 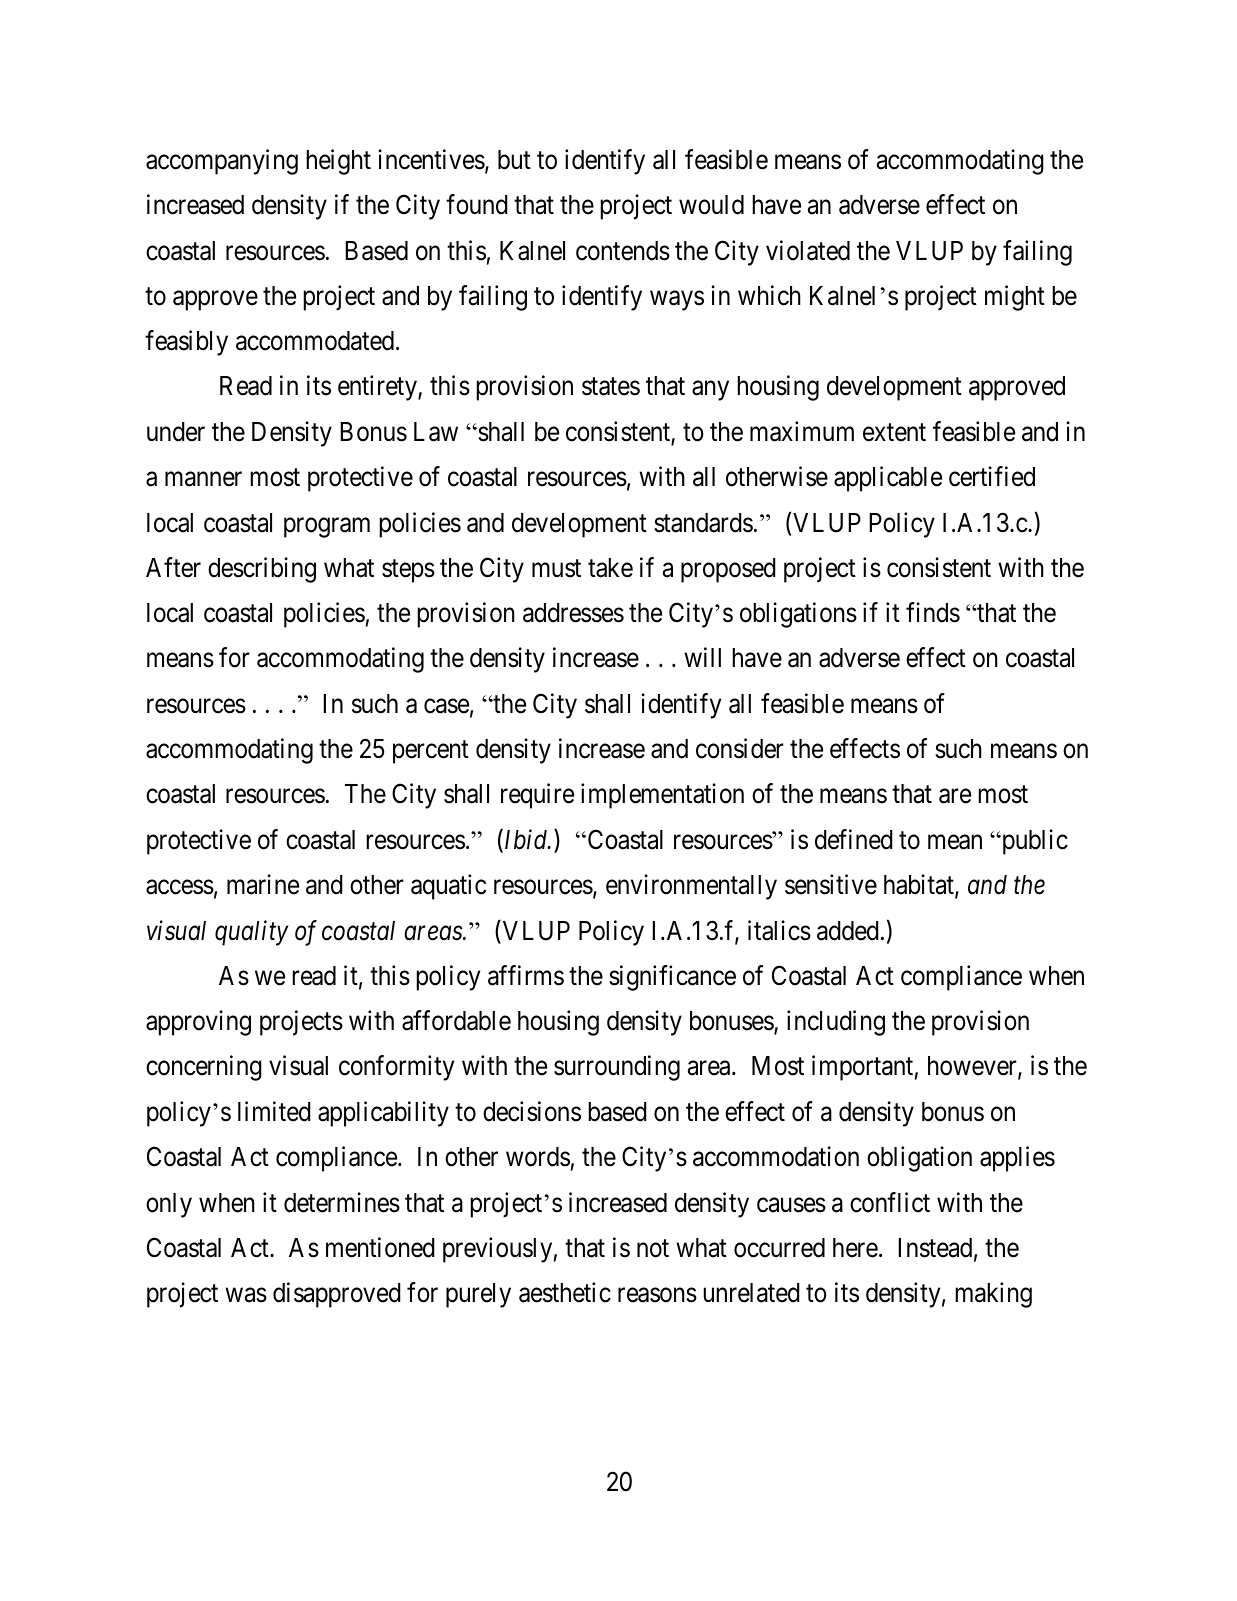 I want to click on take, so click(x=610, y=568).
